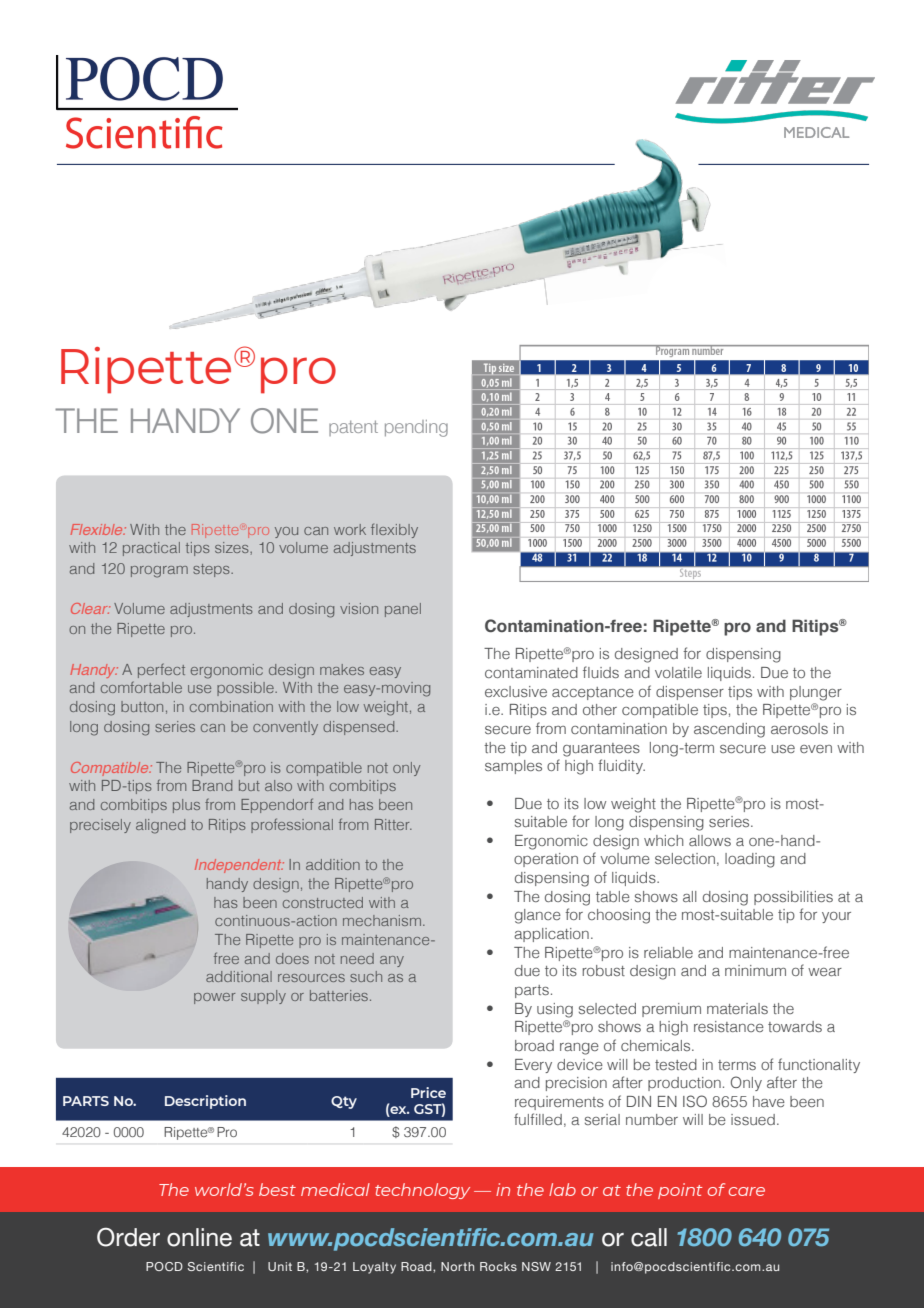 The image size is (924, 1308). Describe the element at coordinates (160, 826) in the document. I see `aligned` at that location.
